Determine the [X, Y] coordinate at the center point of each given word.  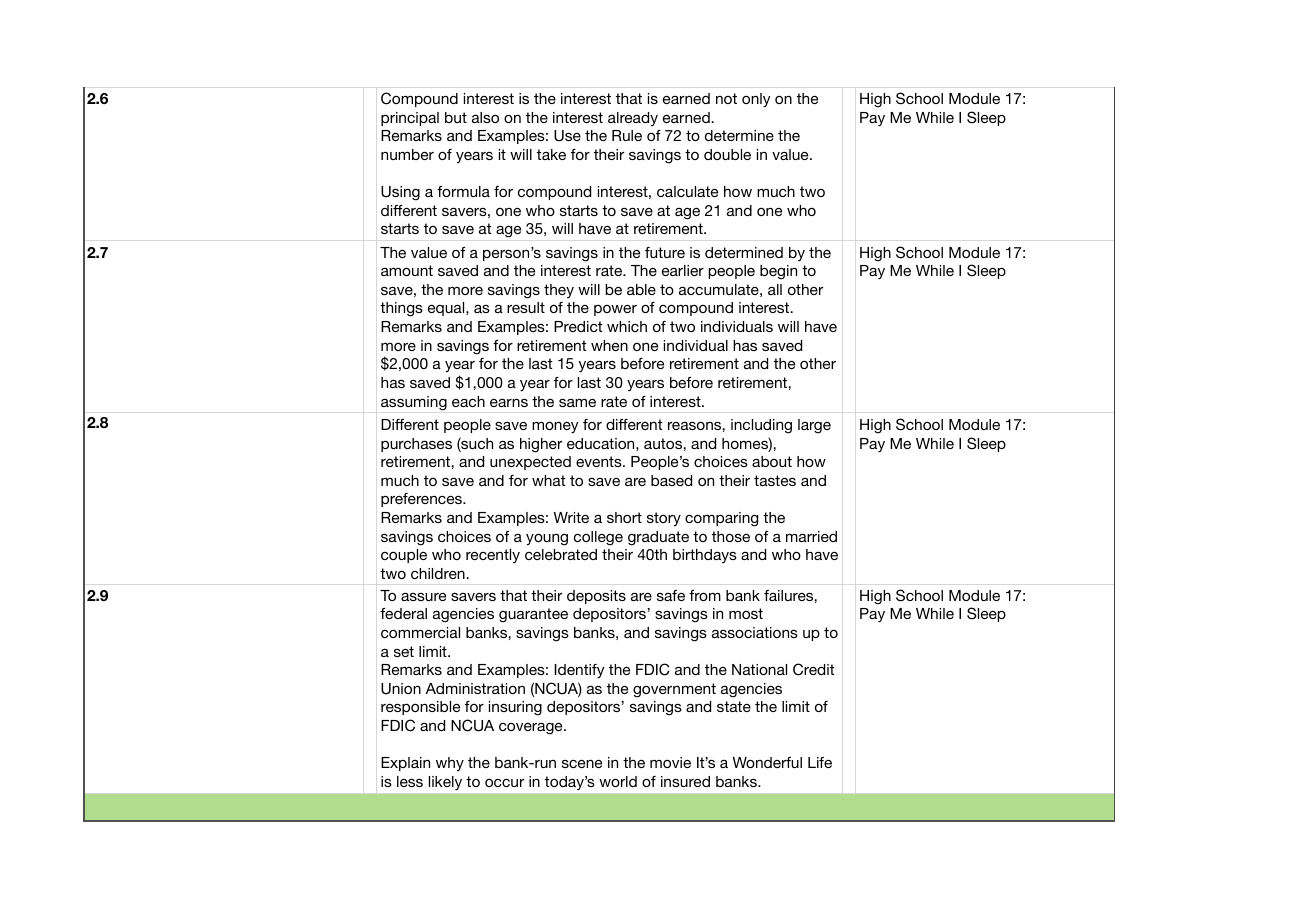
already [633, 119]
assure [423, 597]
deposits [596, 597]
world [618, 781]
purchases [416, 445]
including [761, 426]
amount [407, 270]
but [456, 117]
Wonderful [767, 762]
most [746, 613]
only [756, 100]
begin [778, 272]
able [641, 289]
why [450, 764]
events [600, 461]
